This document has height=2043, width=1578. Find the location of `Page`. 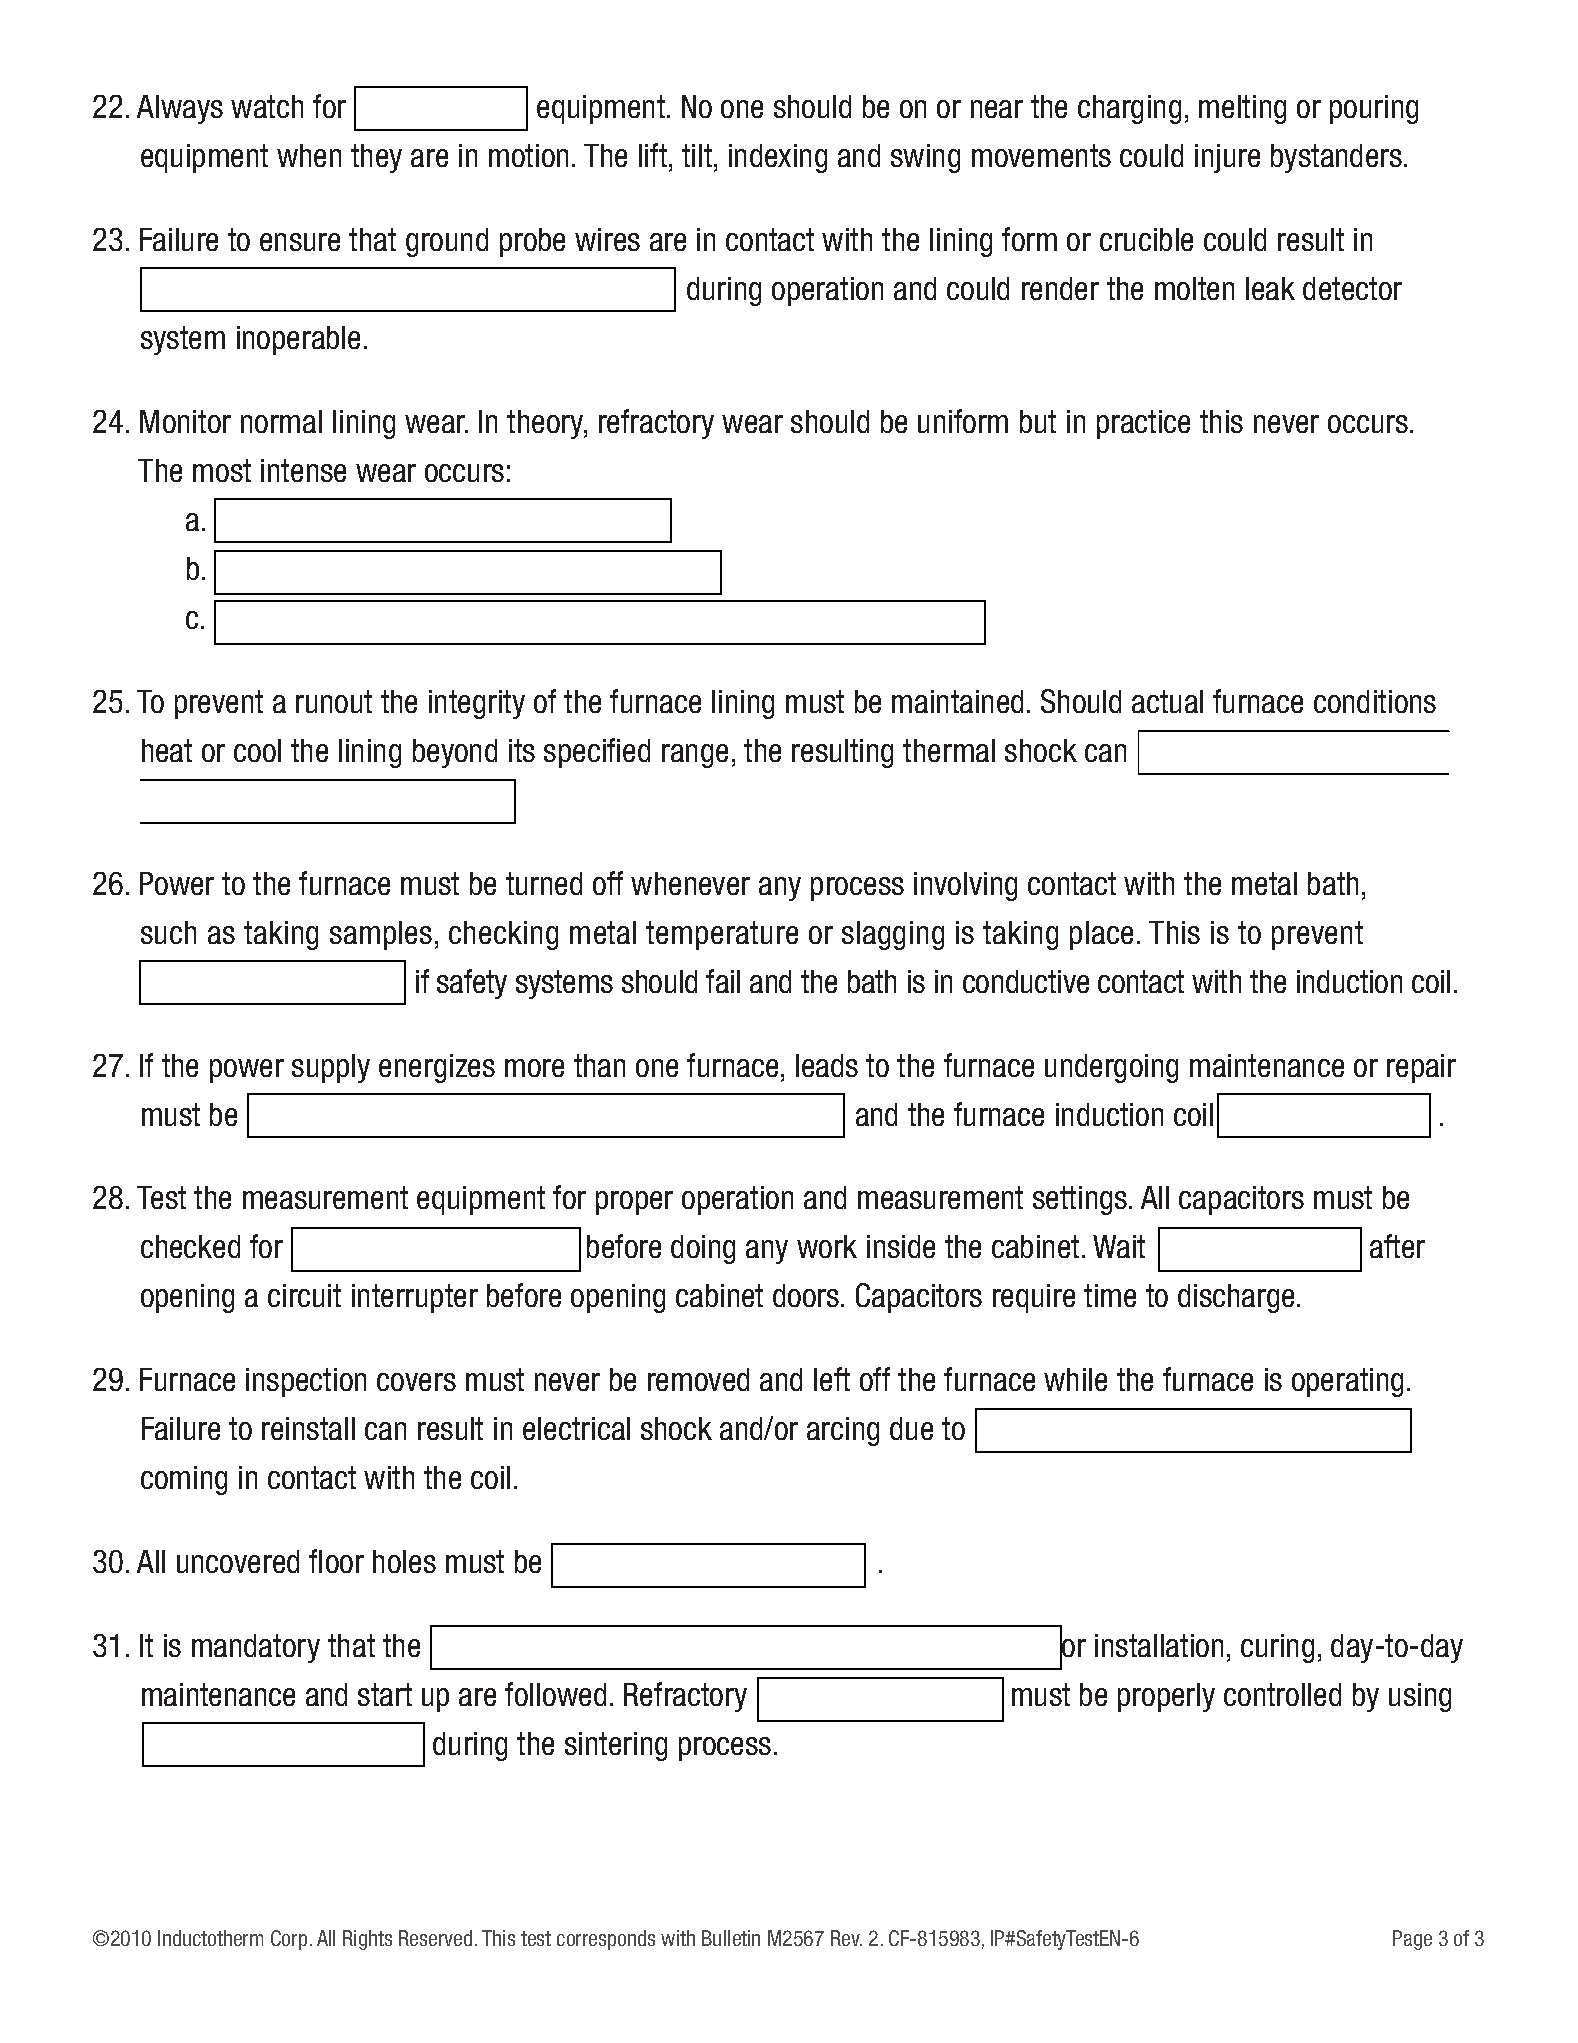

Page is located at coordinates (1412, 1940).
